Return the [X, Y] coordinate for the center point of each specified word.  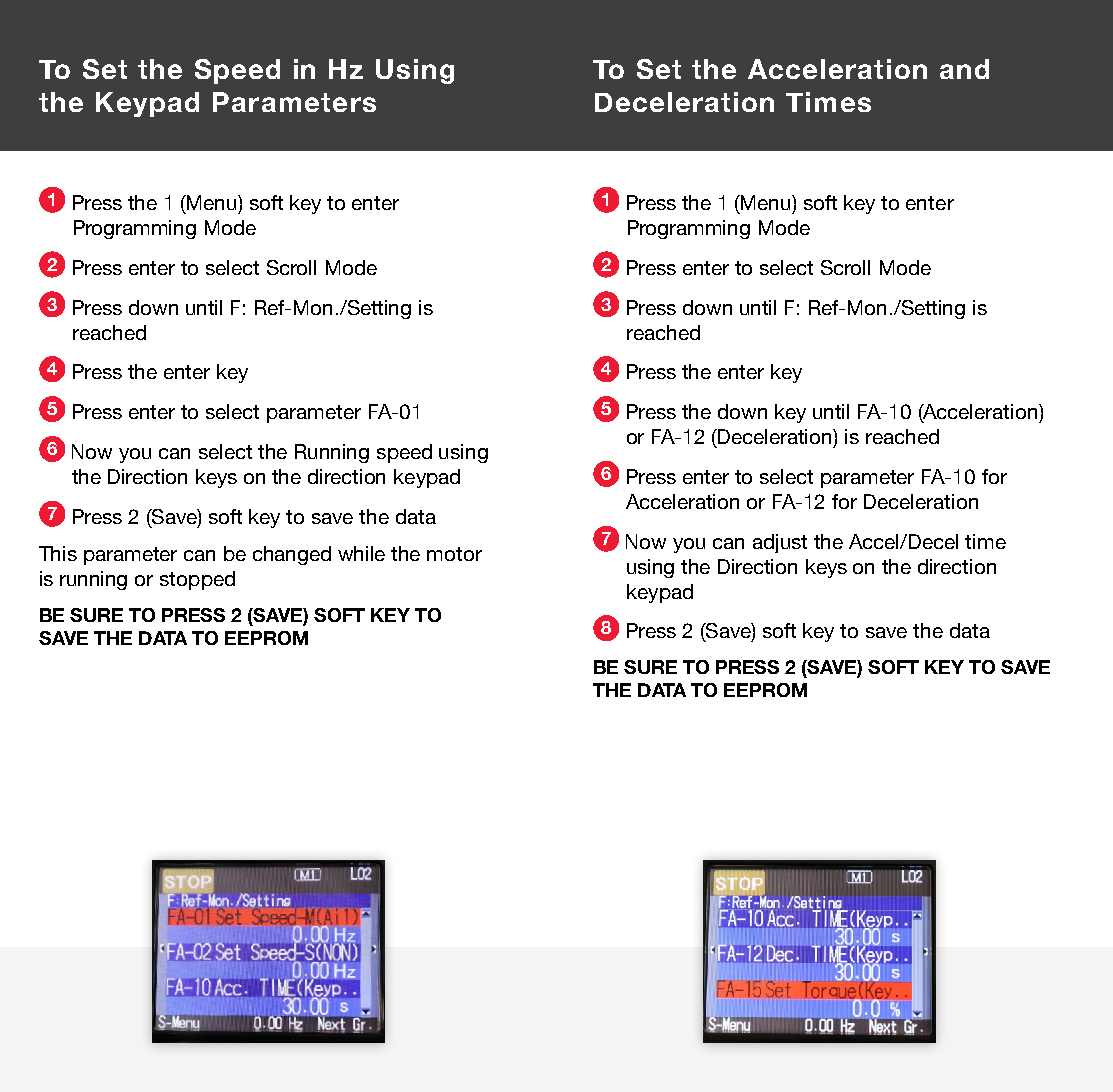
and [964, 69]
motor [454, 554]
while [361, 553]
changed [292, 555]
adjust [780, 543]
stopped [197, 580]
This [58, 553]
